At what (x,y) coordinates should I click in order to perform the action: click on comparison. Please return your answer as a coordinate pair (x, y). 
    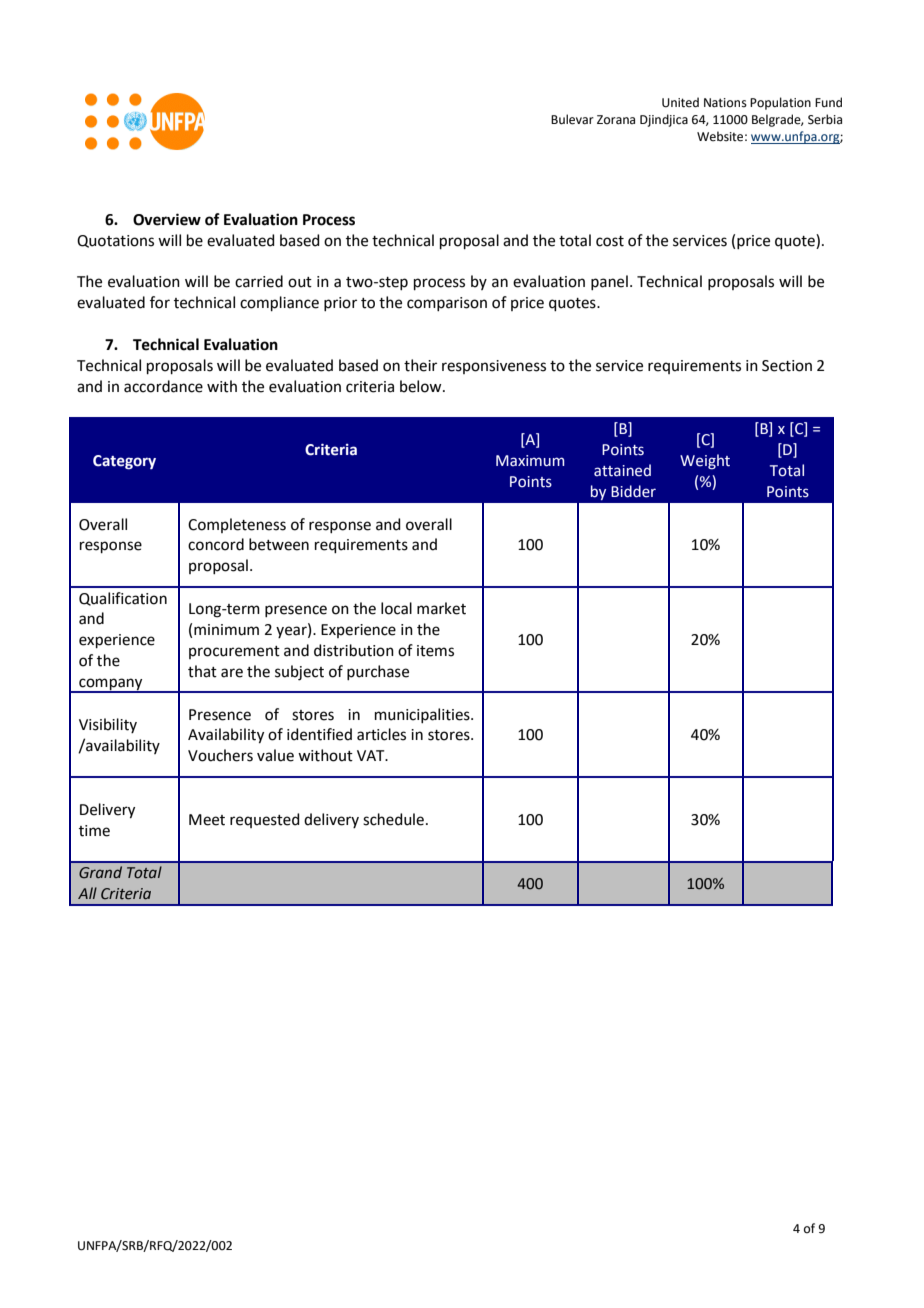
    Looking at the image, I should click on (447, 304).
